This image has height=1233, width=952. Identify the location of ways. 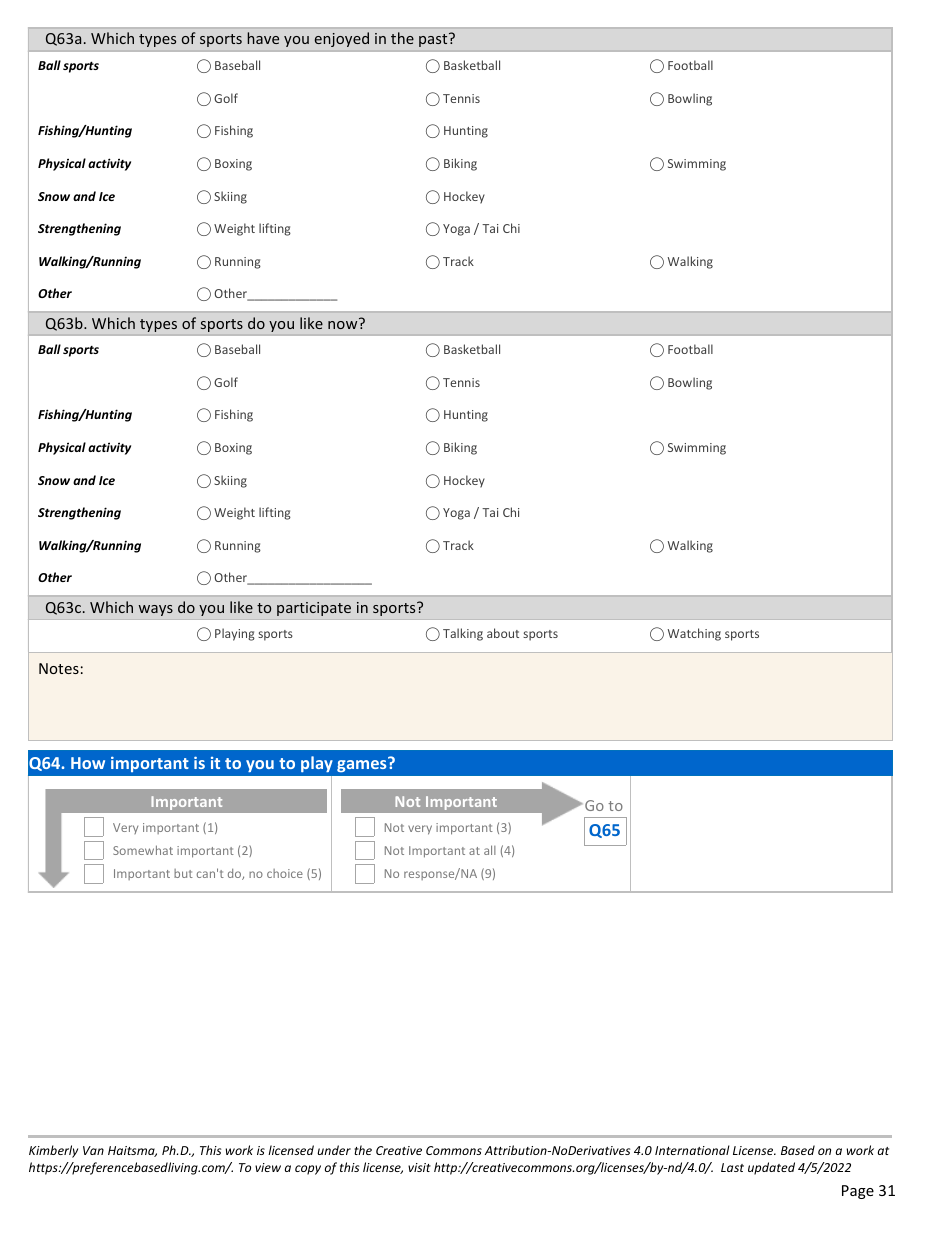
(155, 610).
